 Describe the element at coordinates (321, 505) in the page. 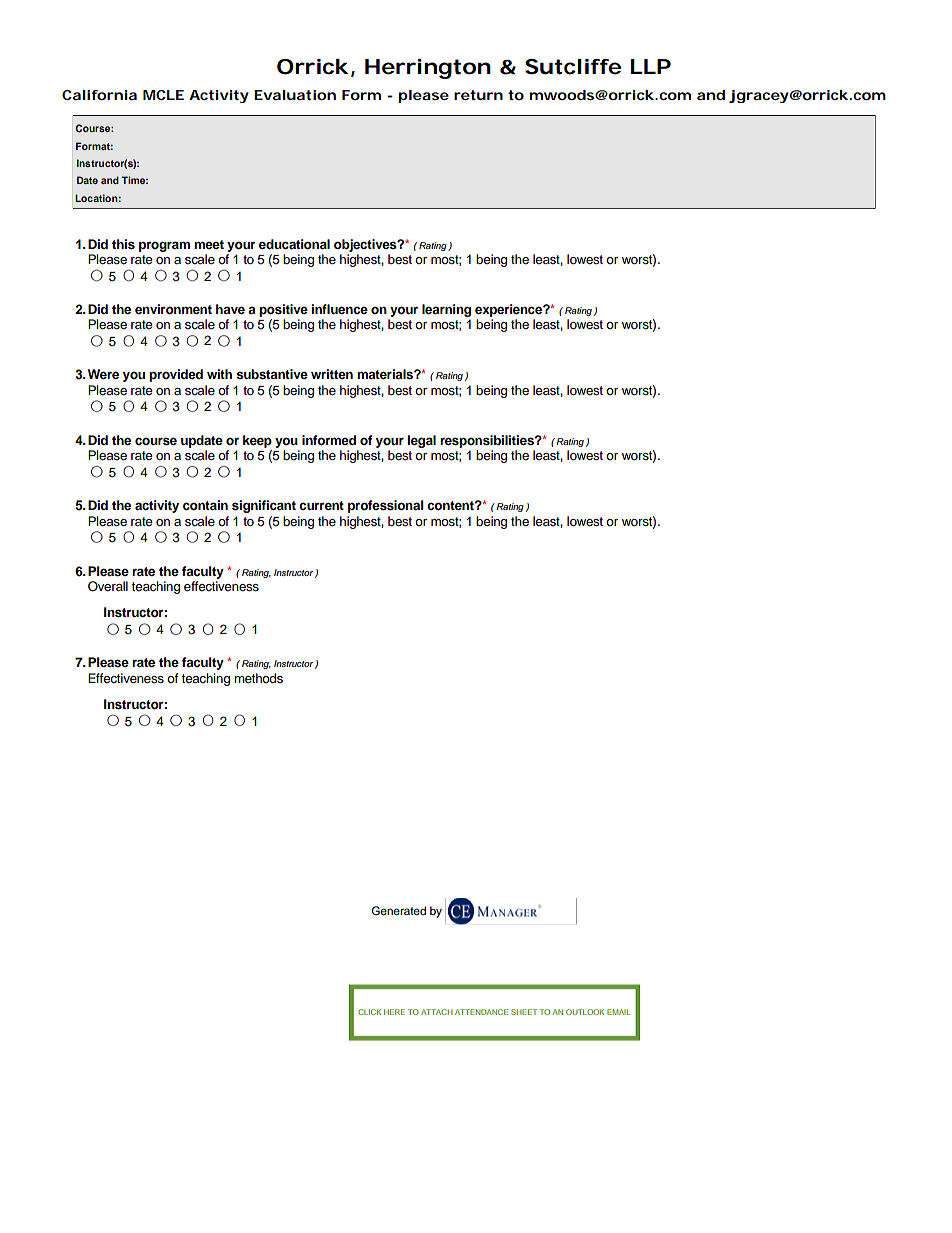

I see `current` at that location.
